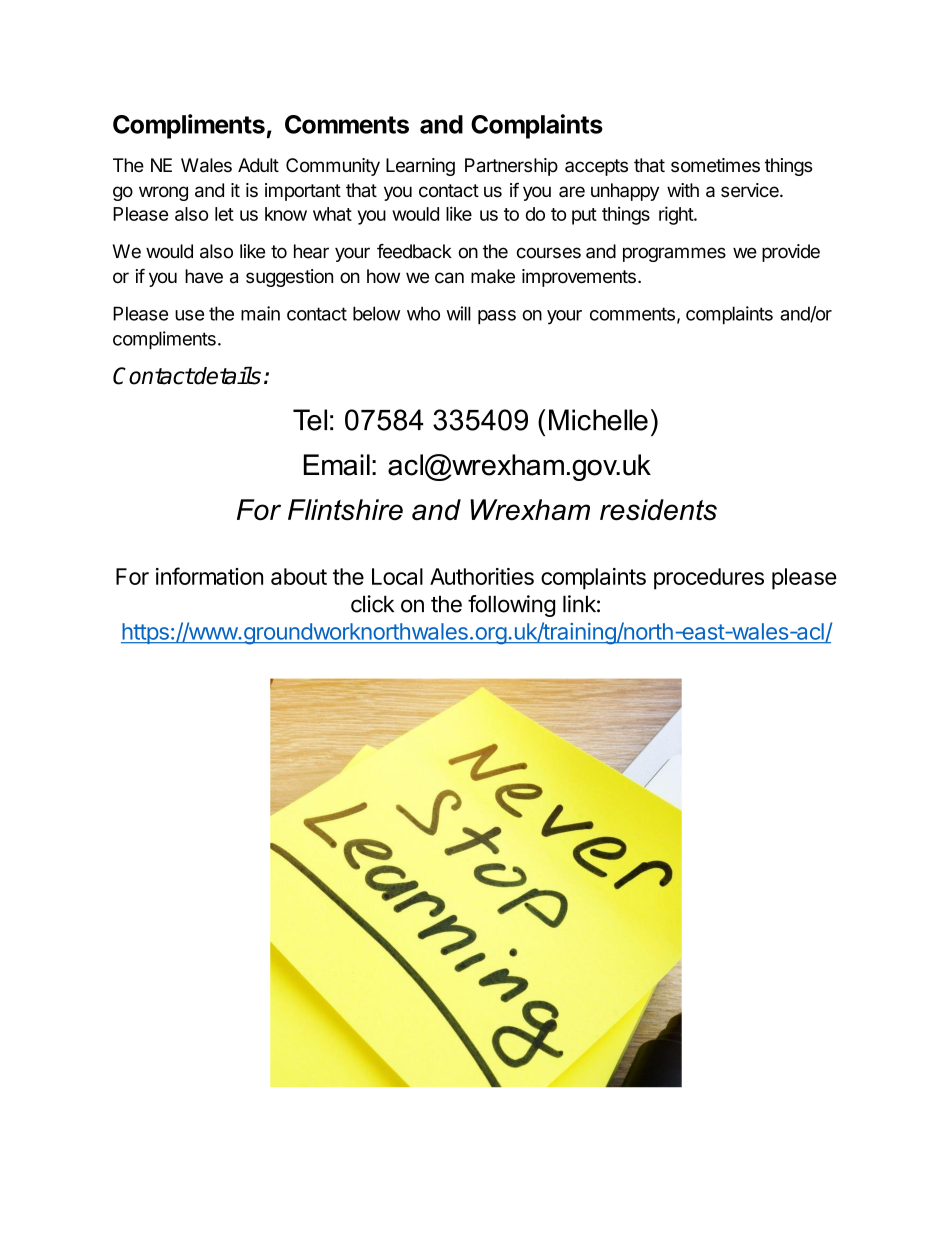  What do you see at coordinates (598, 420) in the image?
I see `Michelle` at bounding box center [598, 420].
